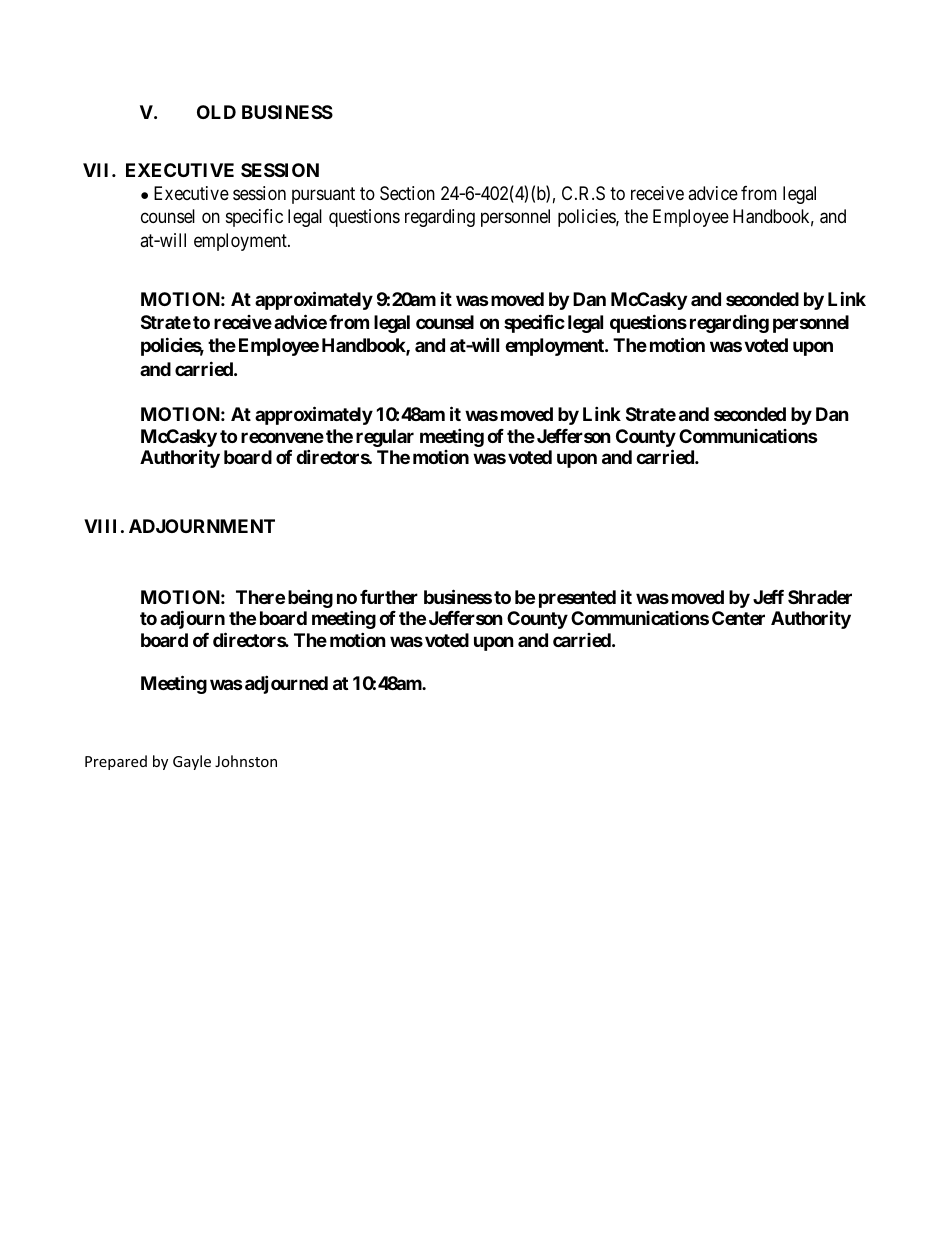 The height and width of the document is (1233, 952). Describe the element at coordinates (385, 438) in the document. I see `regular` at that location.
